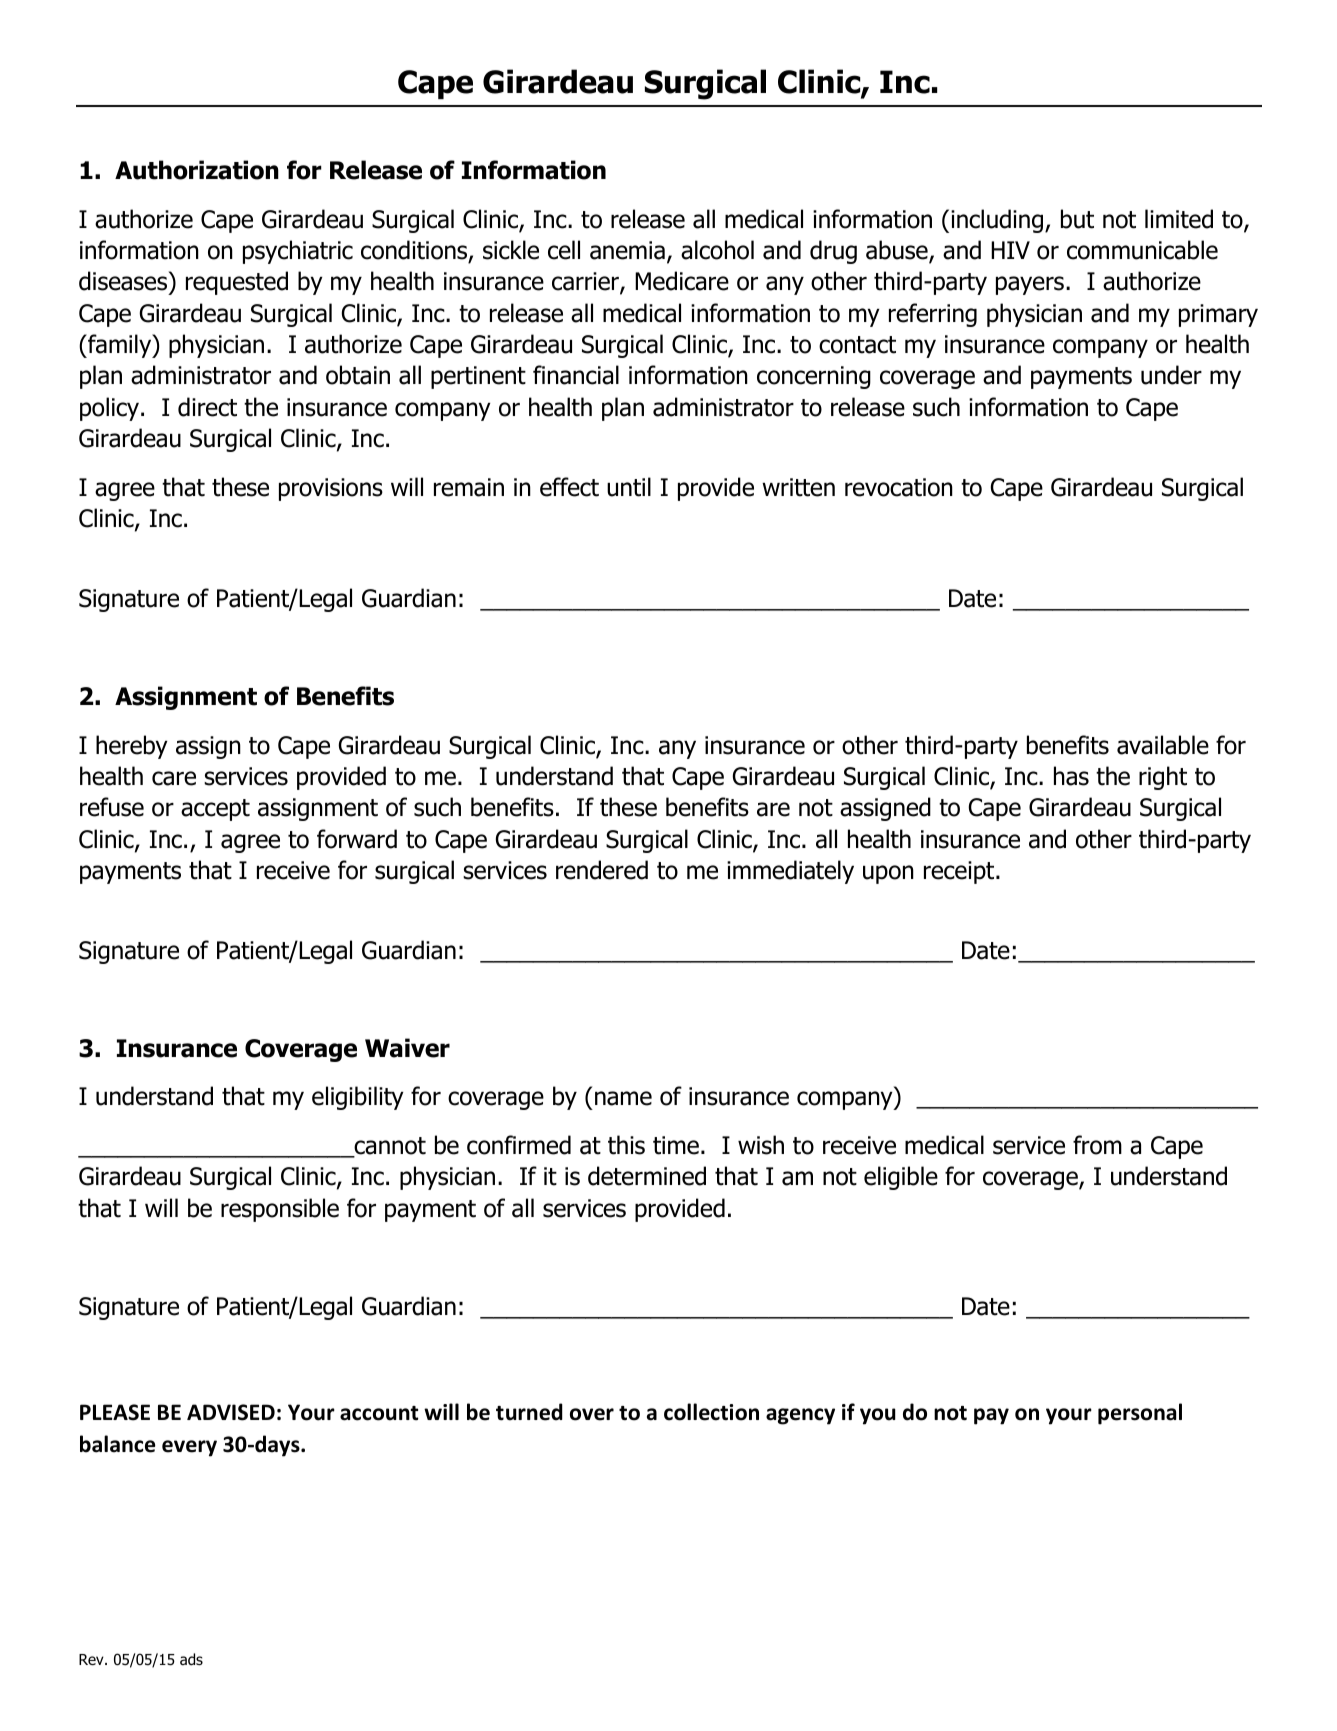  What do you see at coordinates (602, 870) in the image?
I see `rendered` at bounding box center [602, 870].
